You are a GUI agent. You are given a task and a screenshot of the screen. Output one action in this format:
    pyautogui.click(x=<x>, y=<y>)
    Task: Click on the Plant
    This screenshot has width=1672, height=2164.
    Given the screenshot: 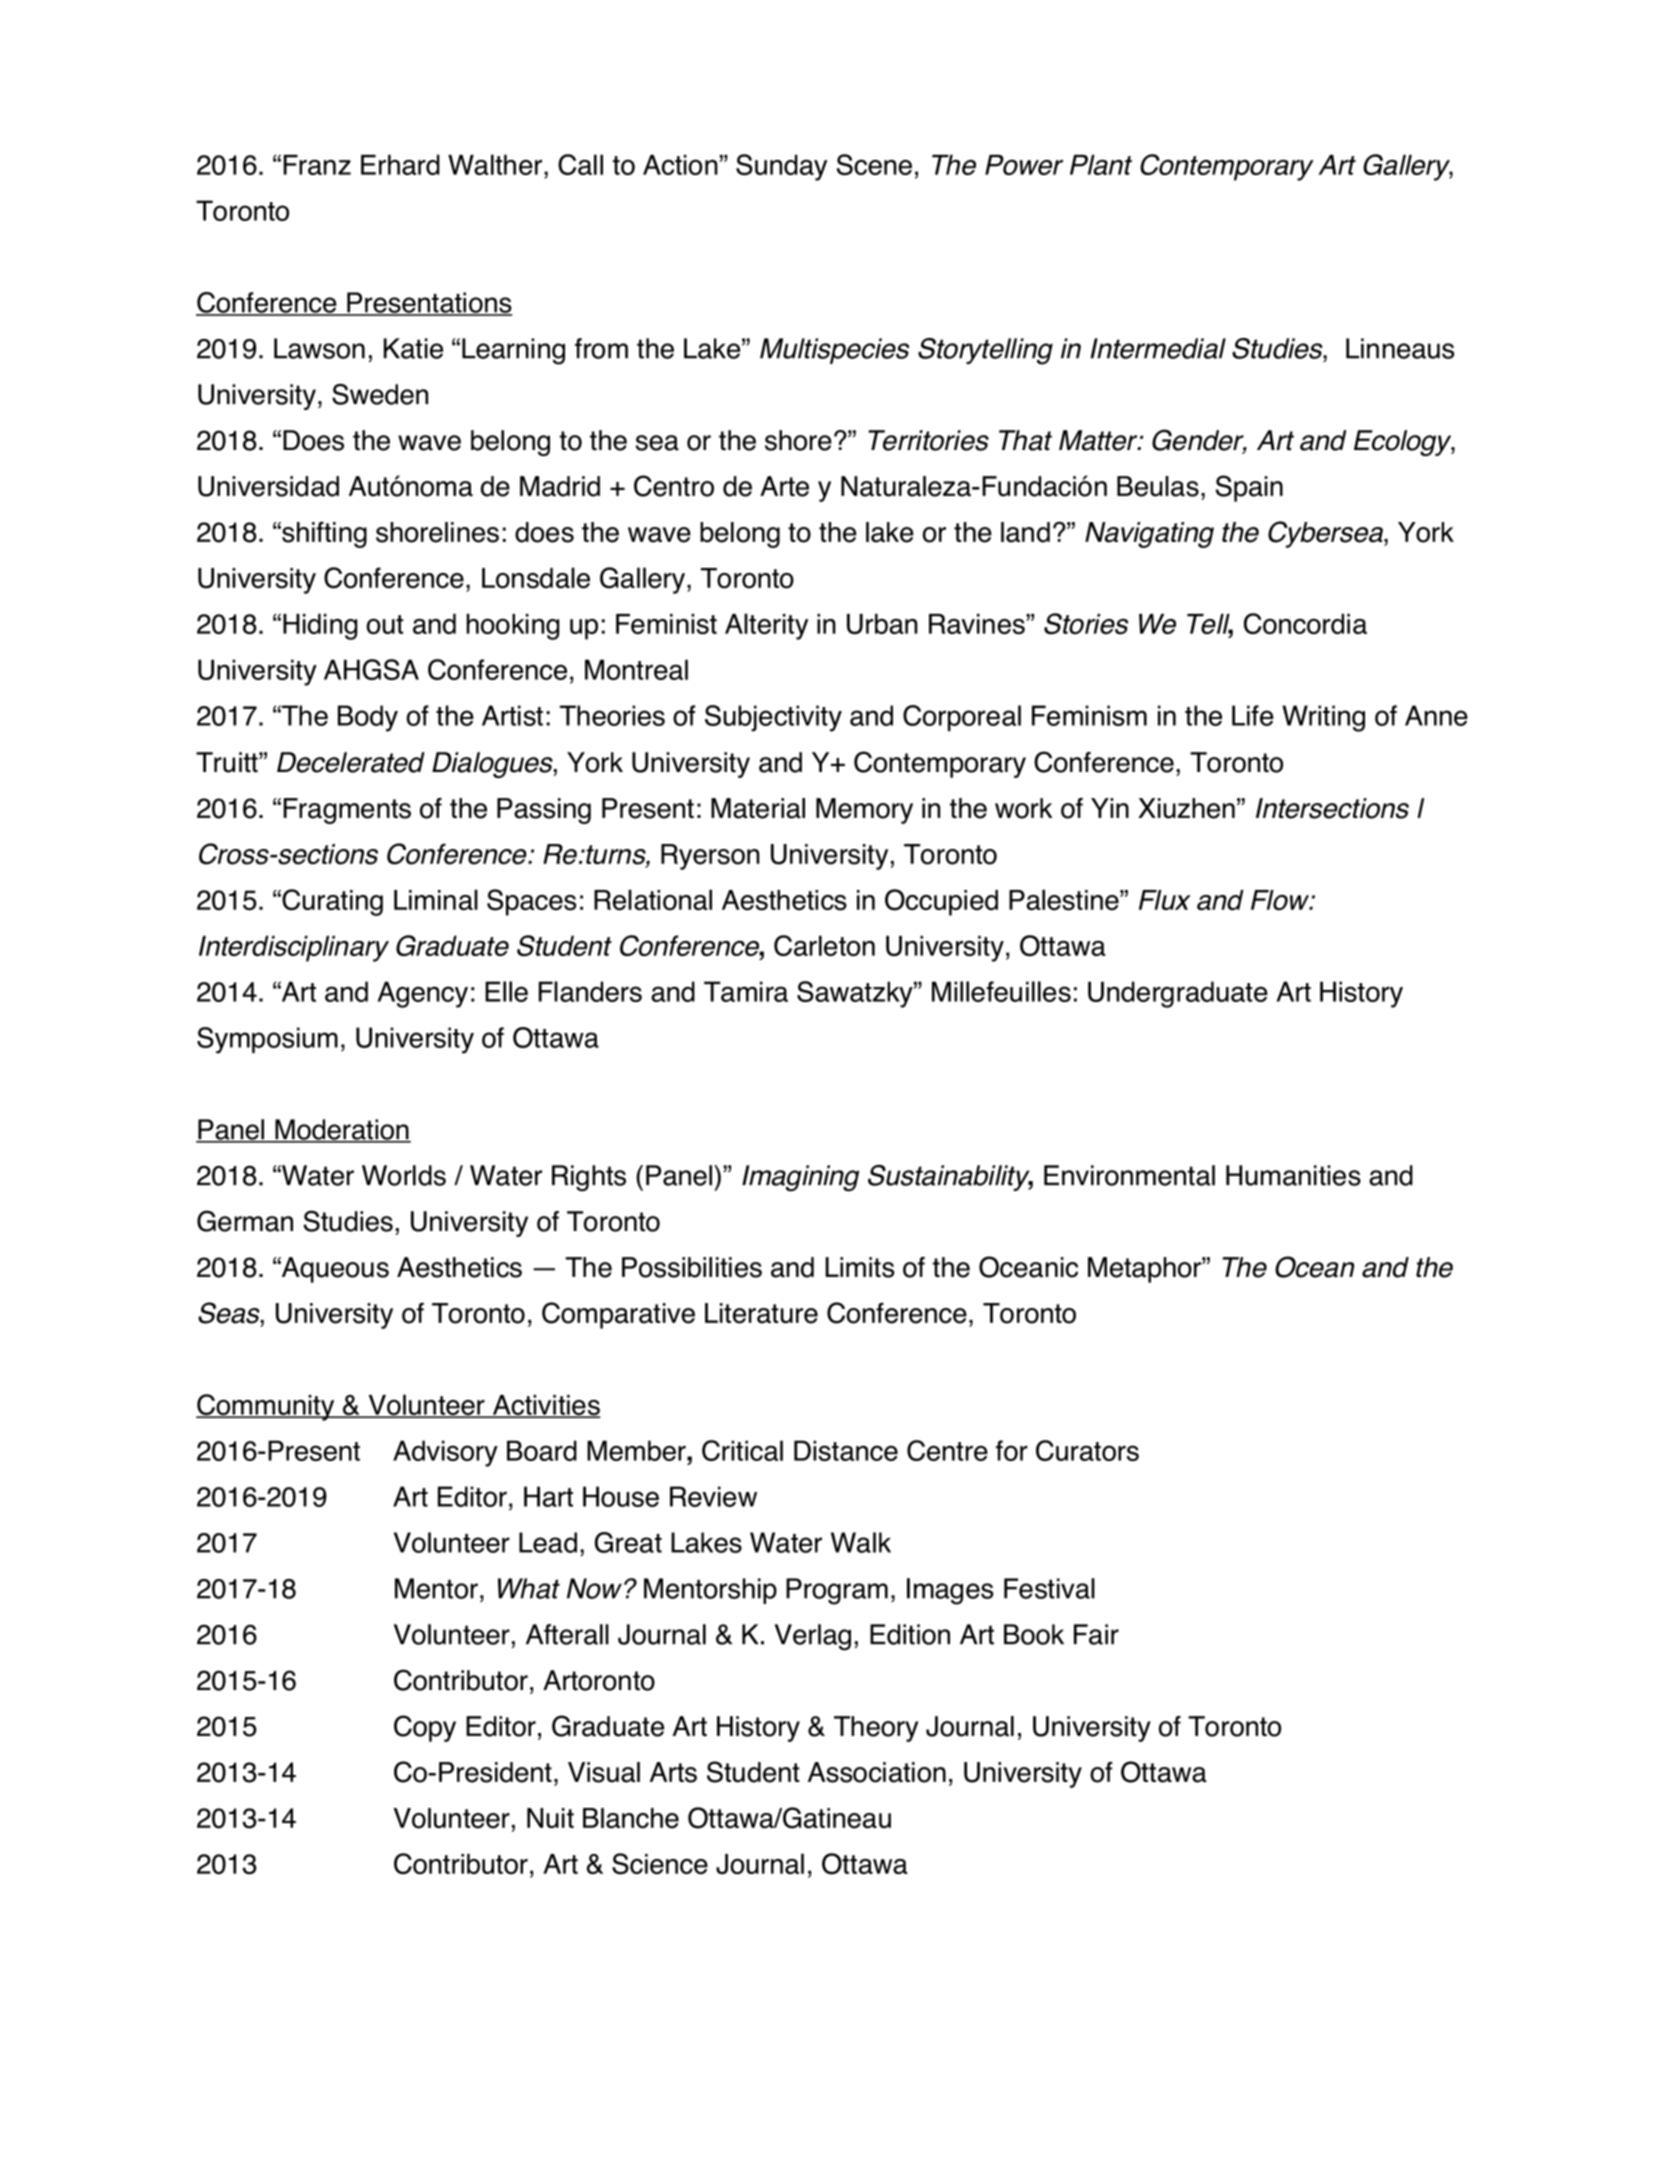 What is the action you would take?
    pyautogui.click(x=1101, y=165)
